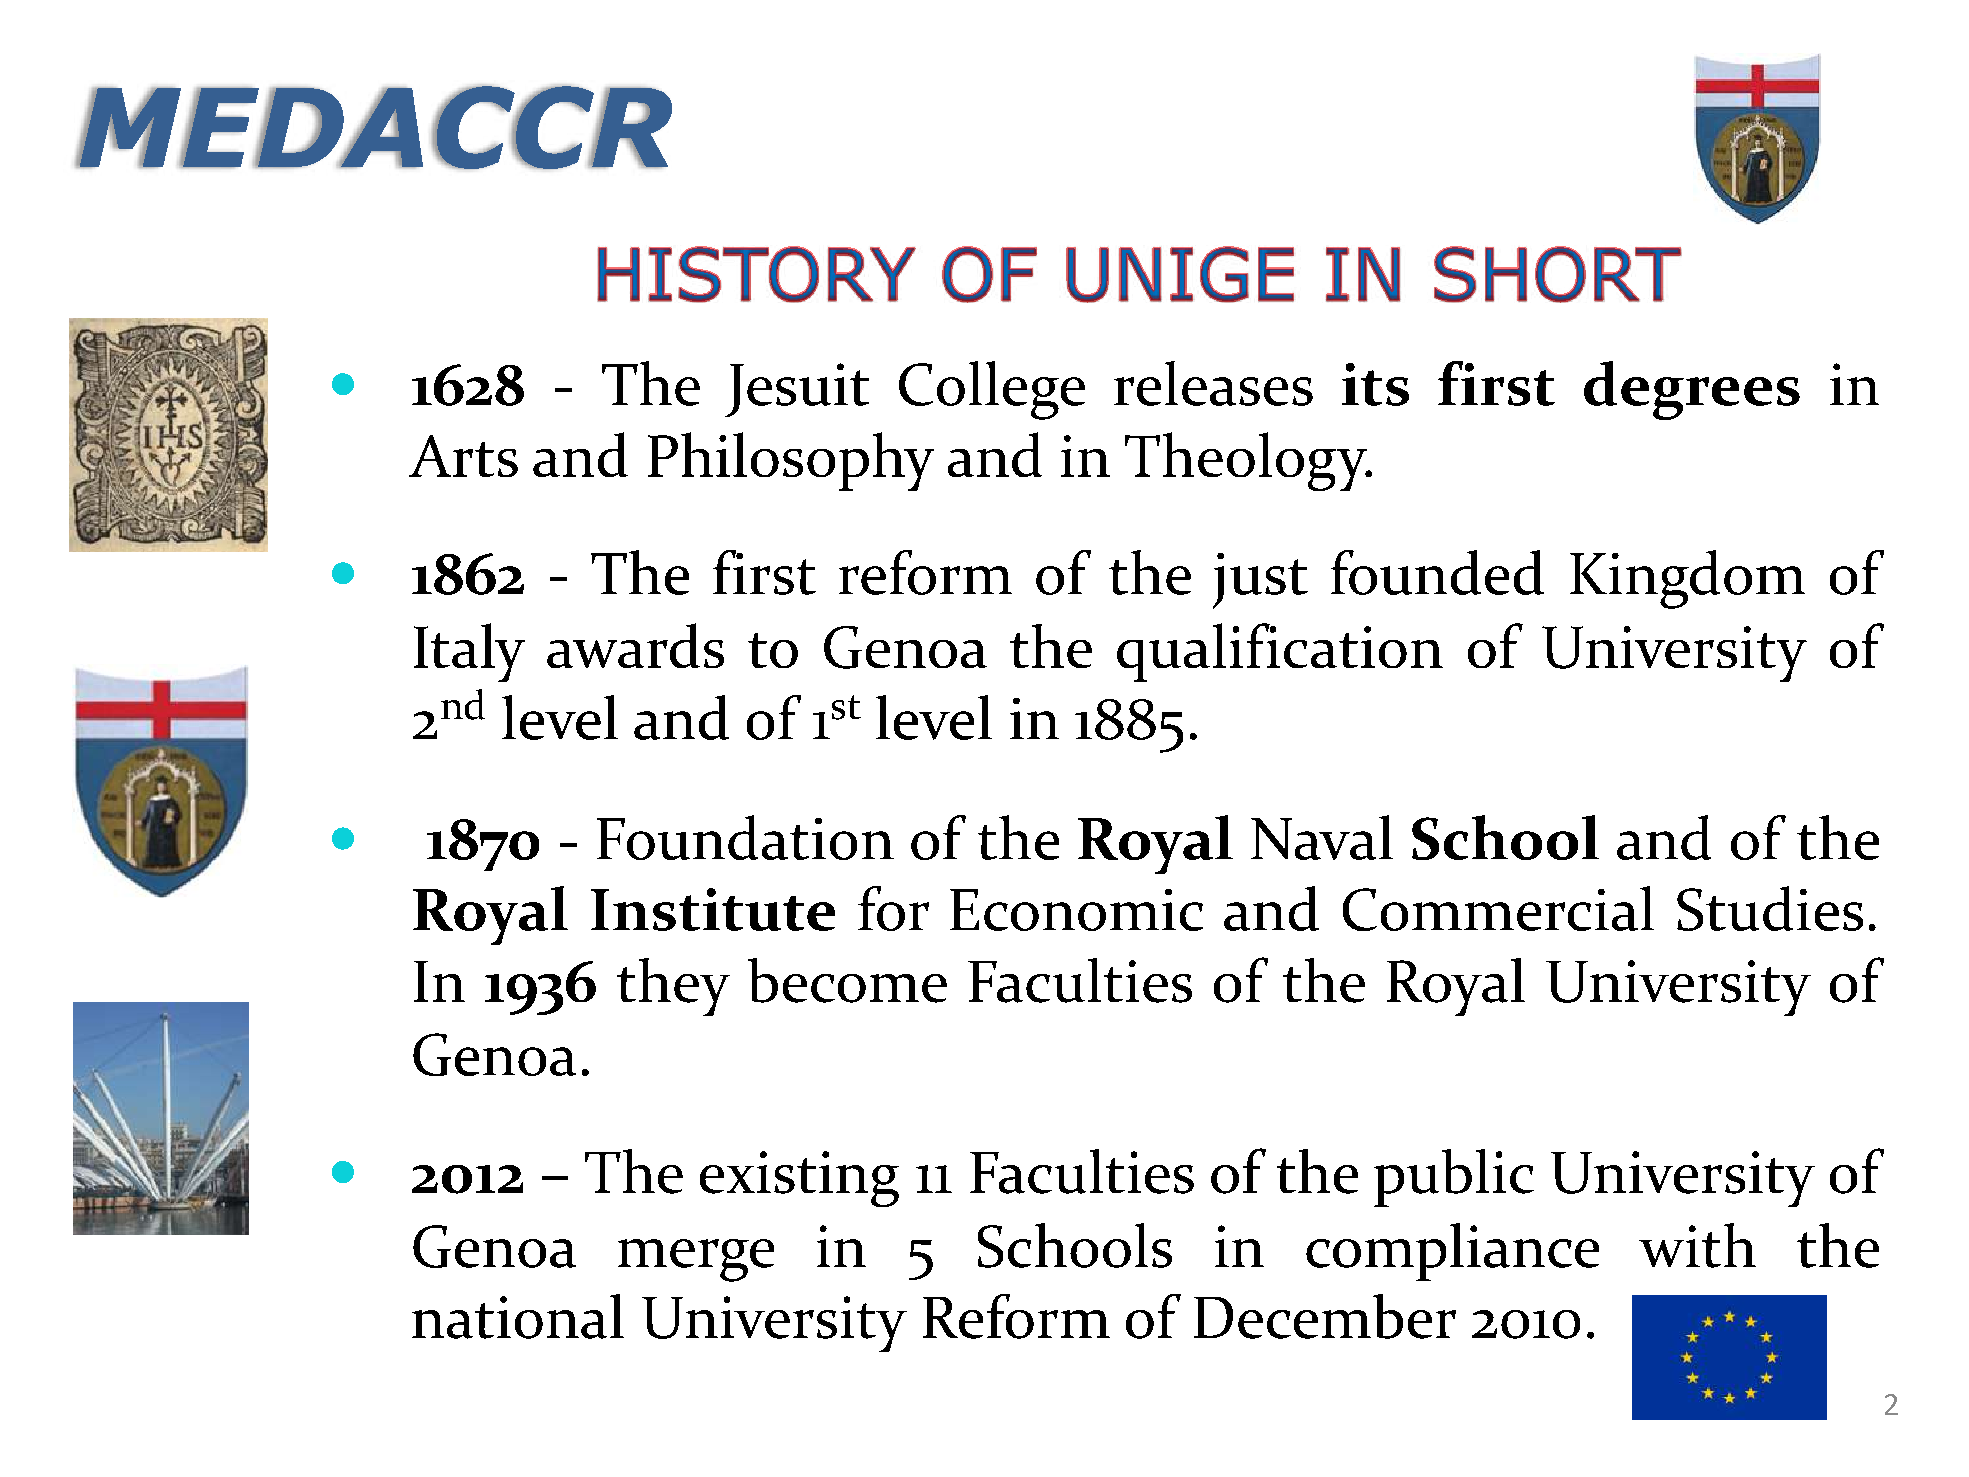 Image resolution: width=1969 pixels, height=1477 pixels. What do you see at coordinates (1692, 390) in the page?
I see `degrees` at bounding box center [1692, 390].
